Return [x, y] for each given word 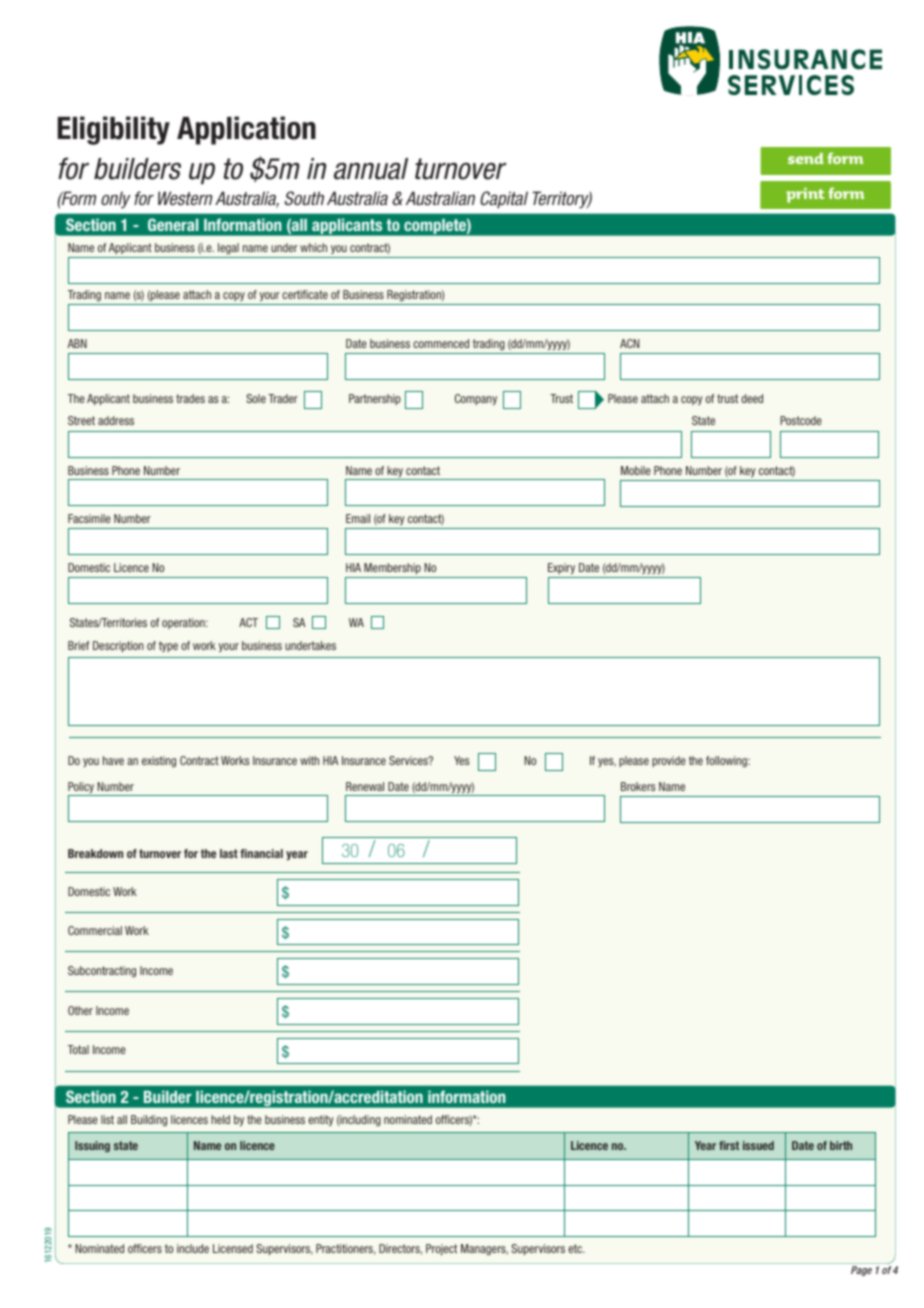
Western [185, 198]
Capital [504, 200]
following [728, 762]
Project [441, 1249]
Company [476, 399]
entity [320, 1120]
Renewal [365, 786]
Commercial [95, 930]
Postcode [801, 420]
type [168, 646]
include [193, 1248]
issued [758, 1145]
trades [190, 398]
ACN [629, 343]
